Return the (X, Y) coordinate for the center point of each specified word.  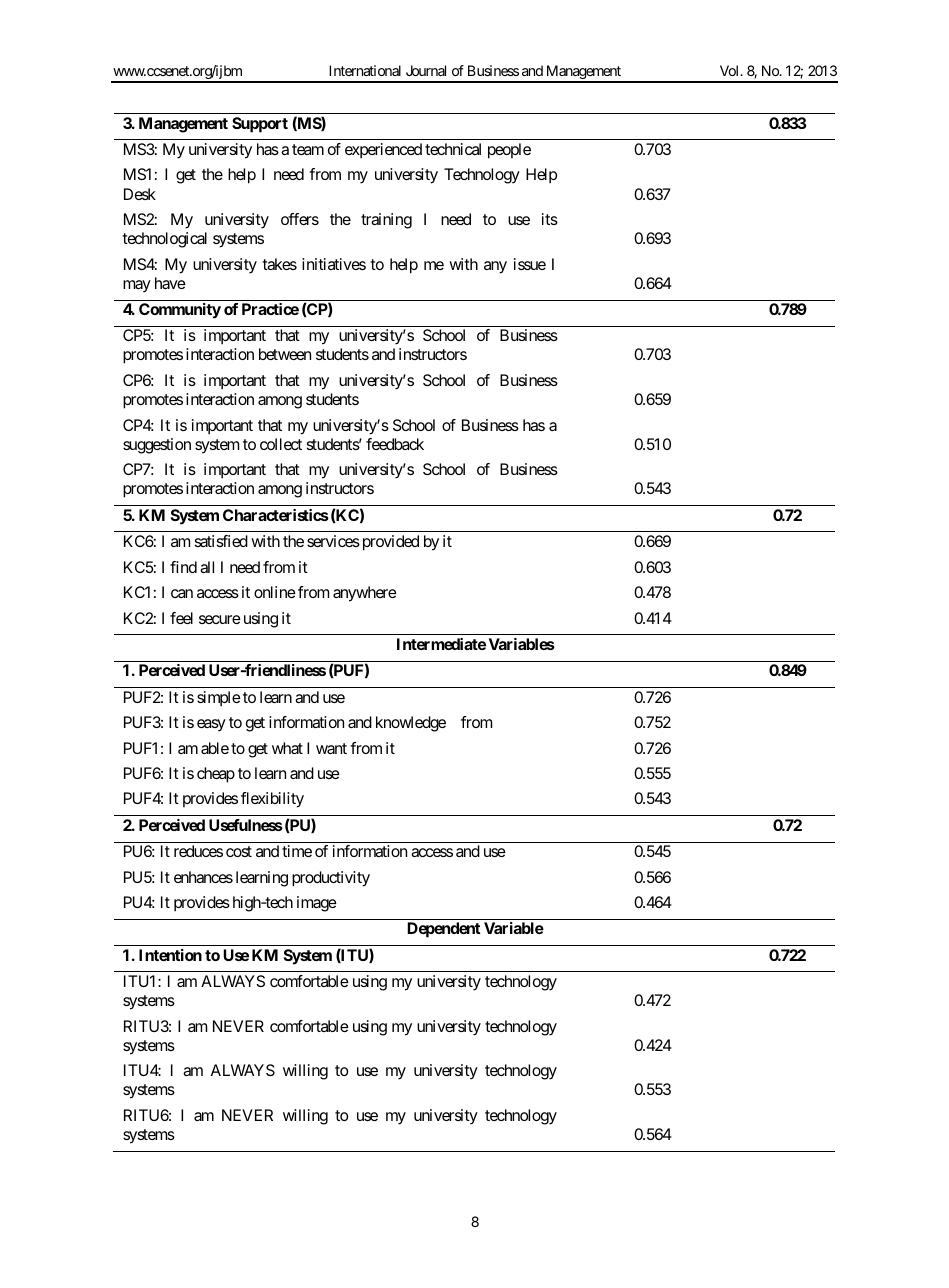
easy (211, 725)
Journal (426, 70)
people (509, 151)
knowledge (411, 724)
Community (180, 311)
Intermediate (441, 644)
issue (530, 264)
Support (260, 125)
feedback (395, 444)
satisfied (221, 541)
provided (391, 543)
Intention (170, 955)
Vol (731, 70)
